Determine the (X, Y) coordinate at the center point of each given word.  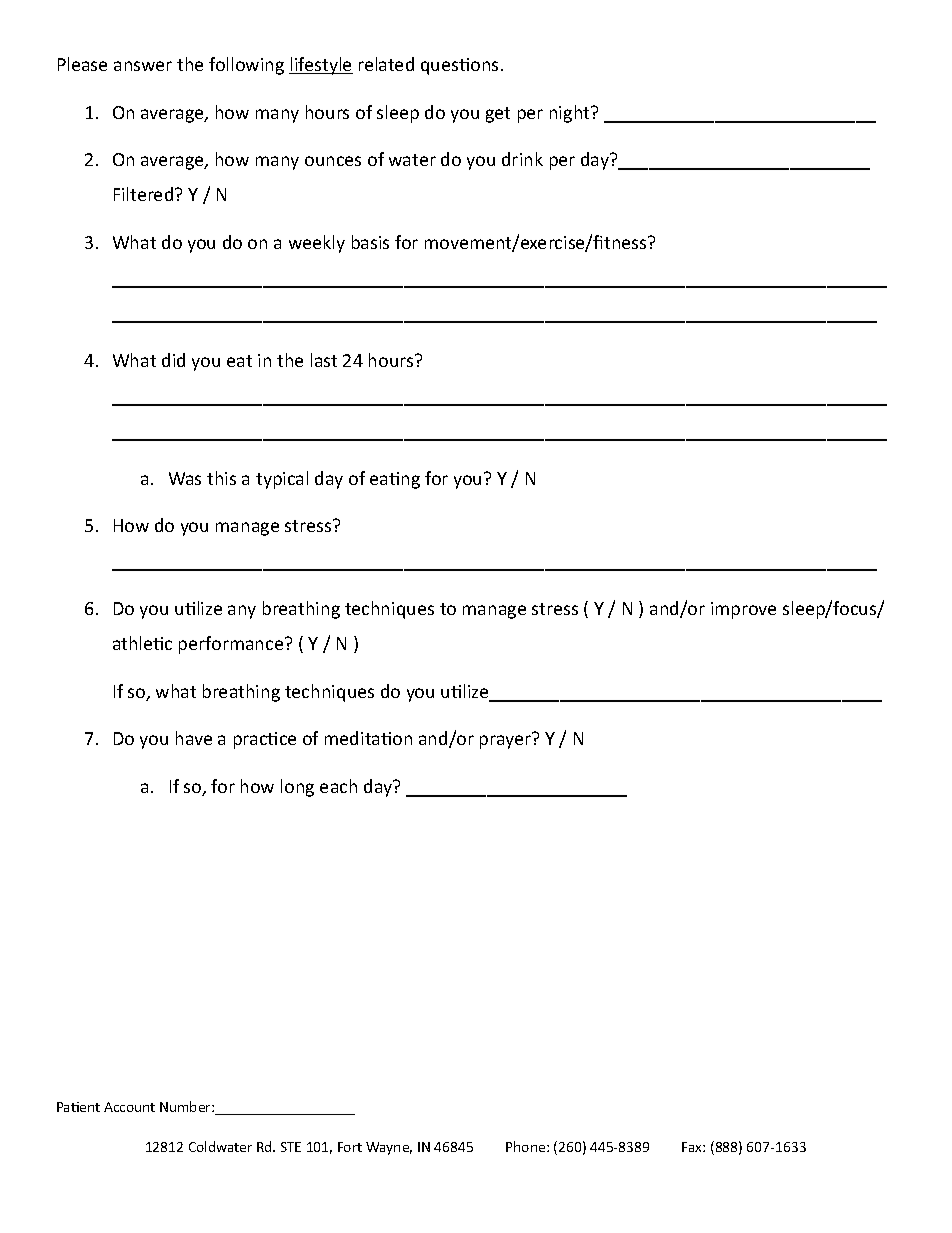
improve (743, 610)
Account (129, 1107)
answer (143, 66)
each (338, 786)
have (194, 738)
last (324, 360)
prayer (505, 742)
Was (185, 478)
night (571, 114)
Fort (350, 1147)
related (386, 64)
